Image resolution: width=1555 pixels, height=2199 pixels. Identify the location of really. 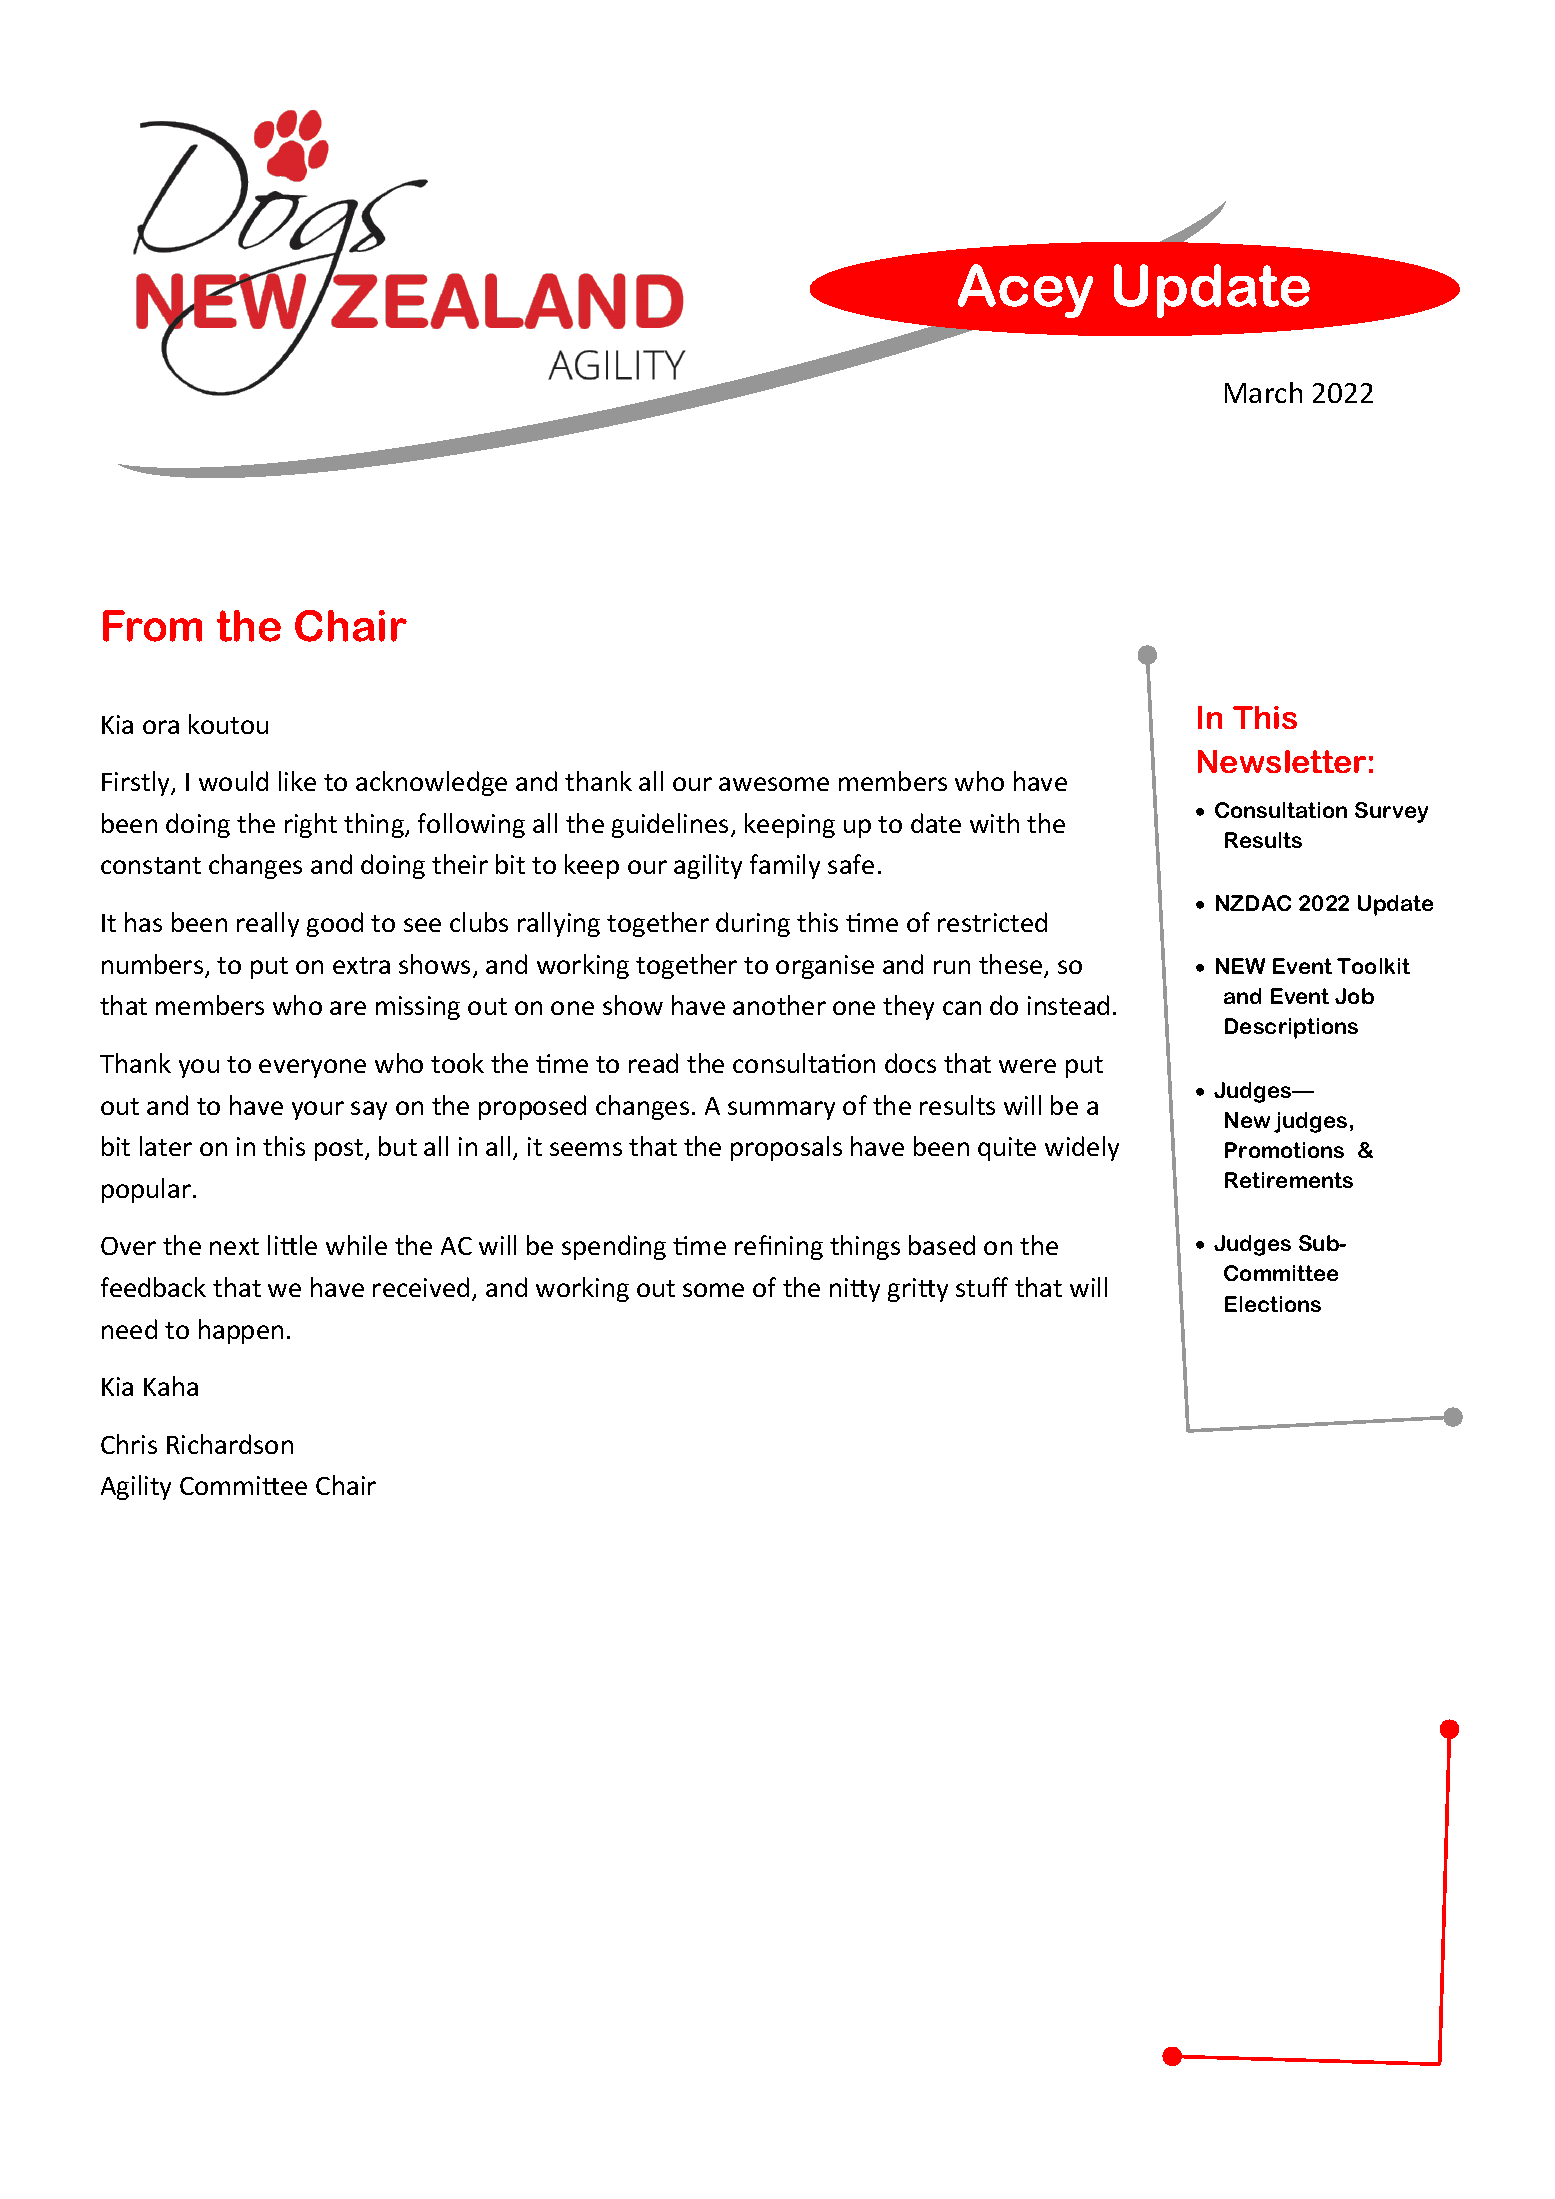
(268, 924).
